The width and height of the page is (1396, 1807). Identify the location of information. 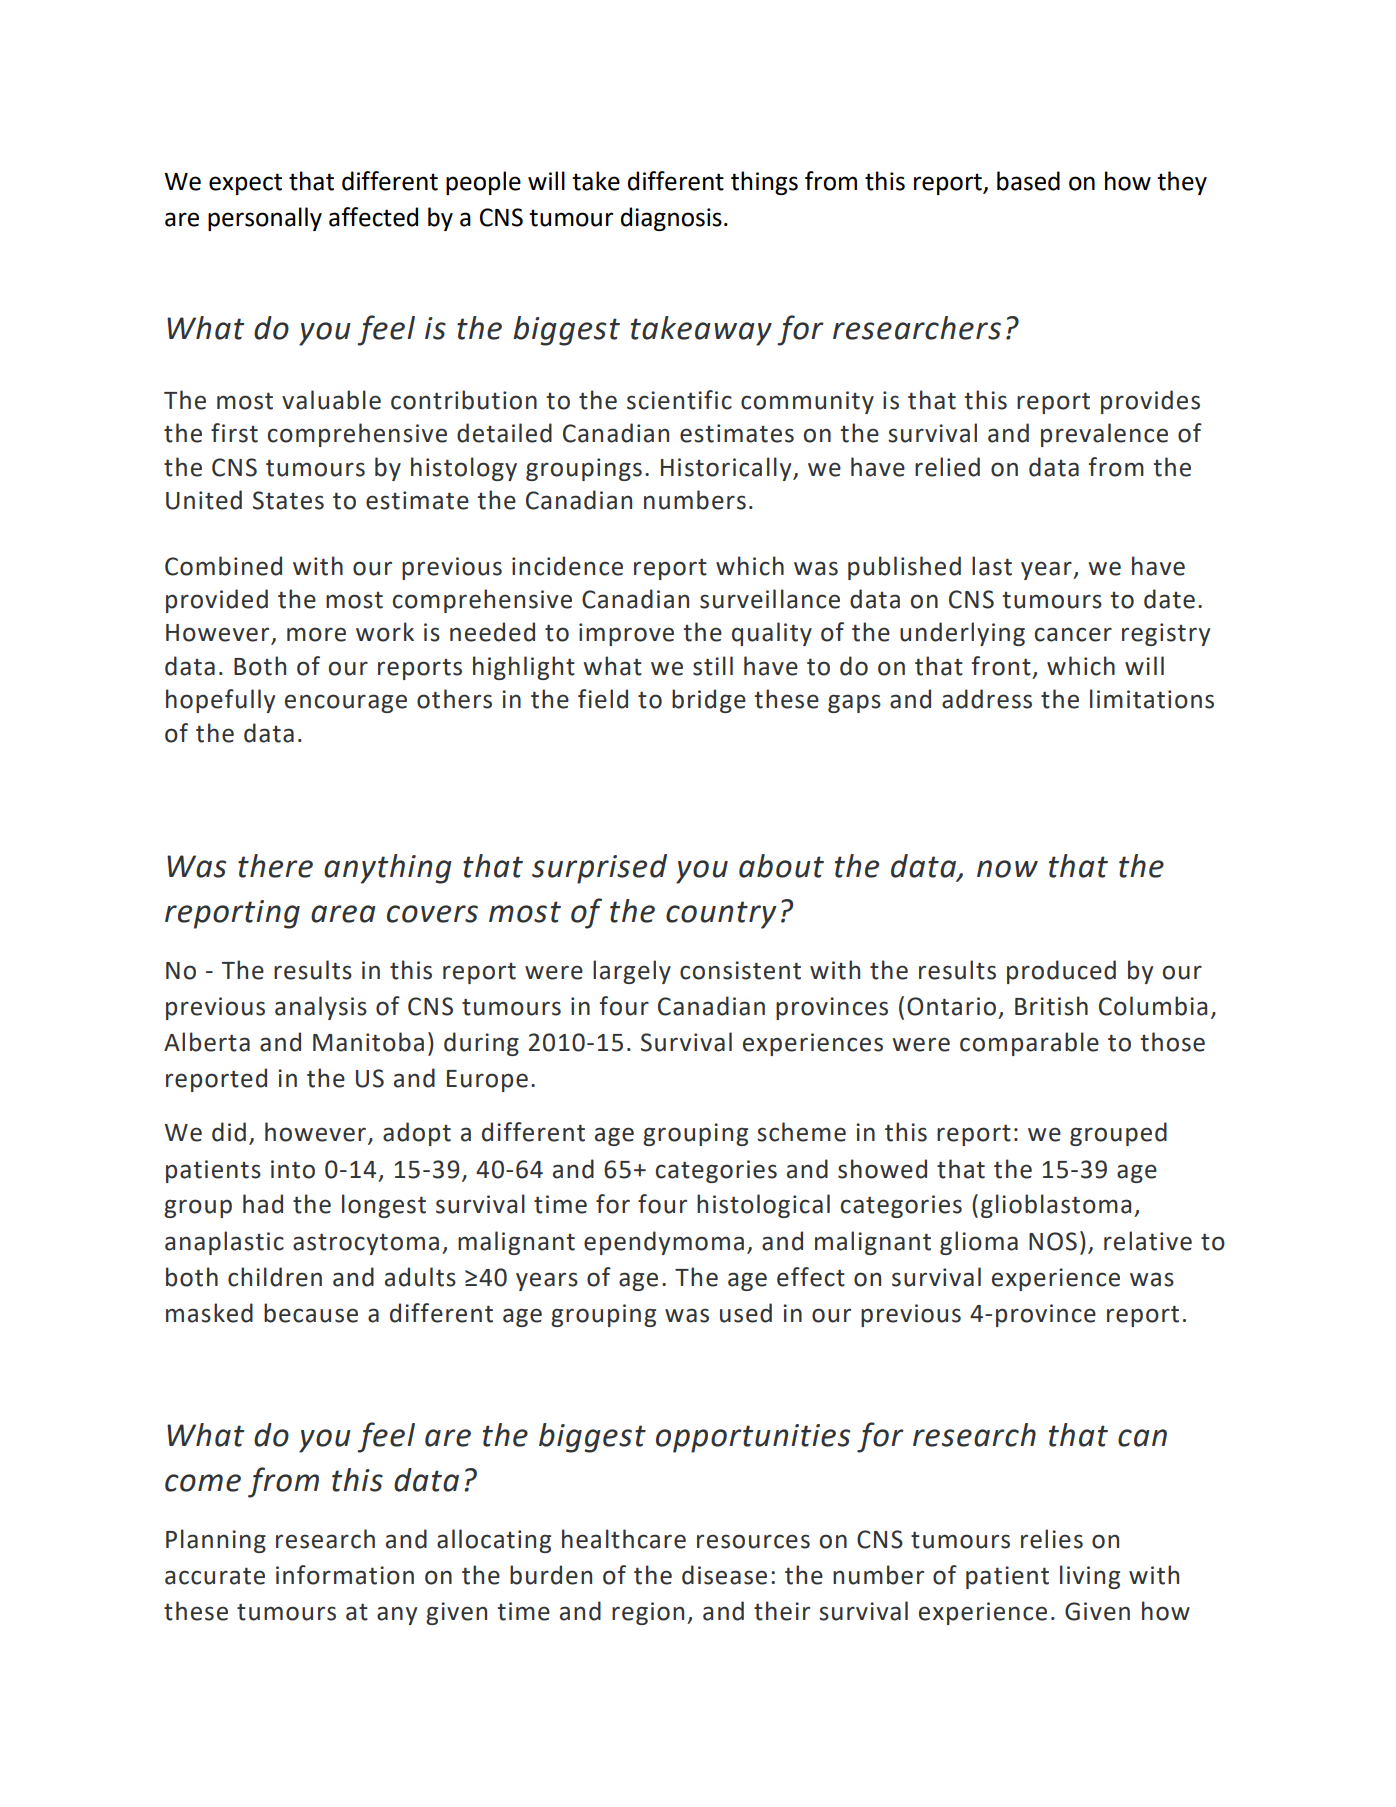
(345, 1575).
